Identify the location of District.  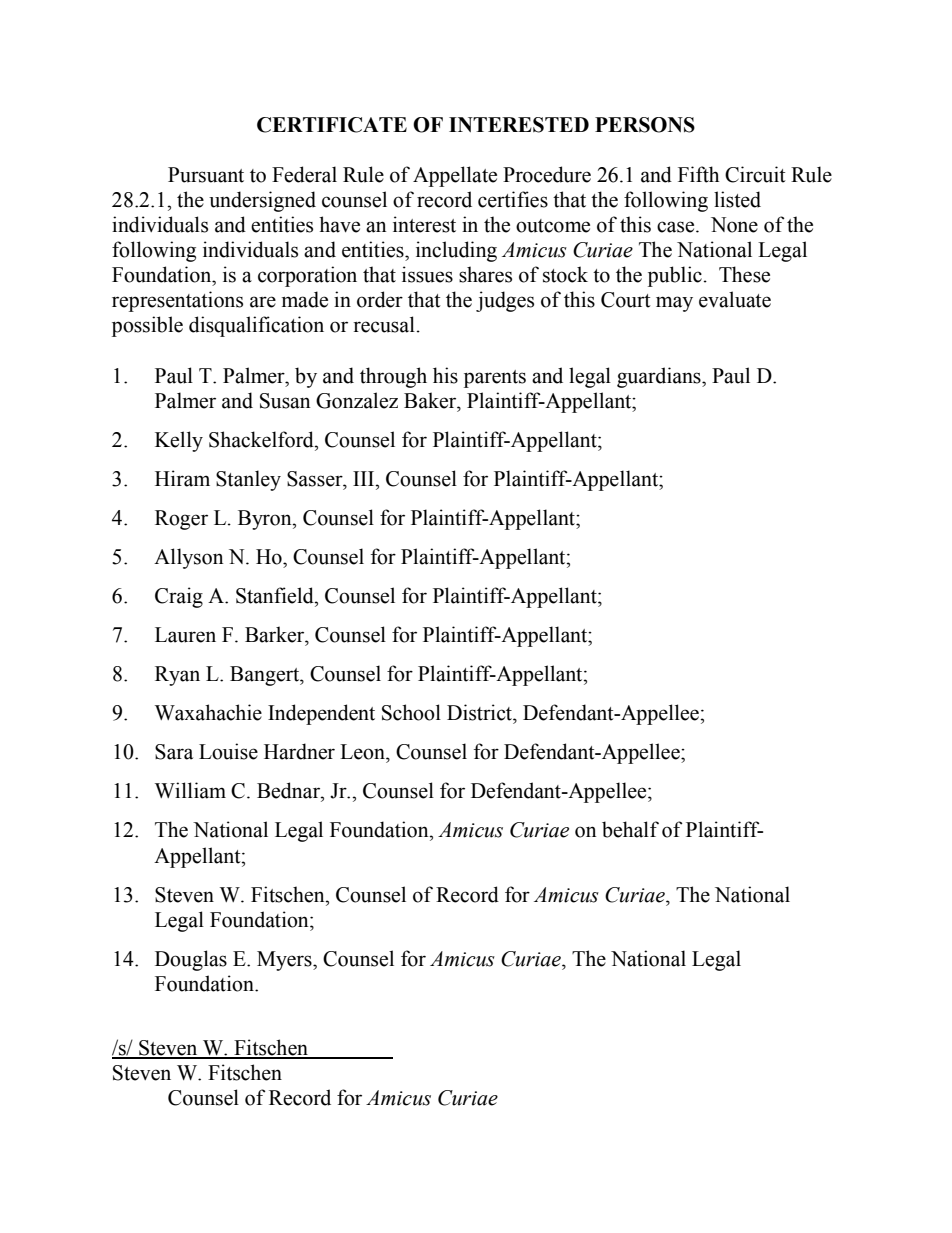
(480, 712).
